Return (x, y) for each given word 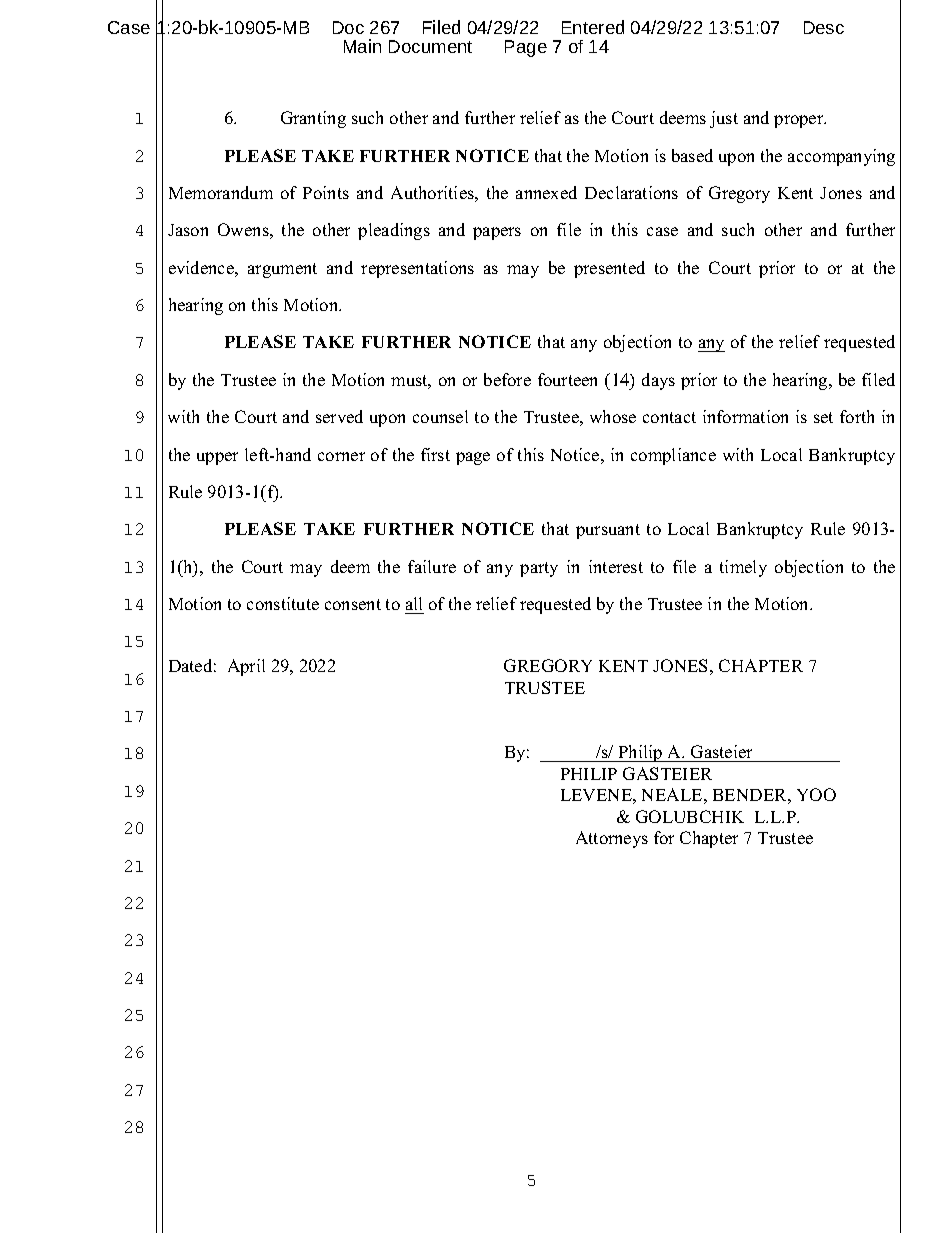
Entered (593, 27)
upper (217, 458)
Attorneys (612, 839)
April (246, 667)
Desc (824, 27)
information (745, 416)
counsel (440, 416)
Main (362, 46)
